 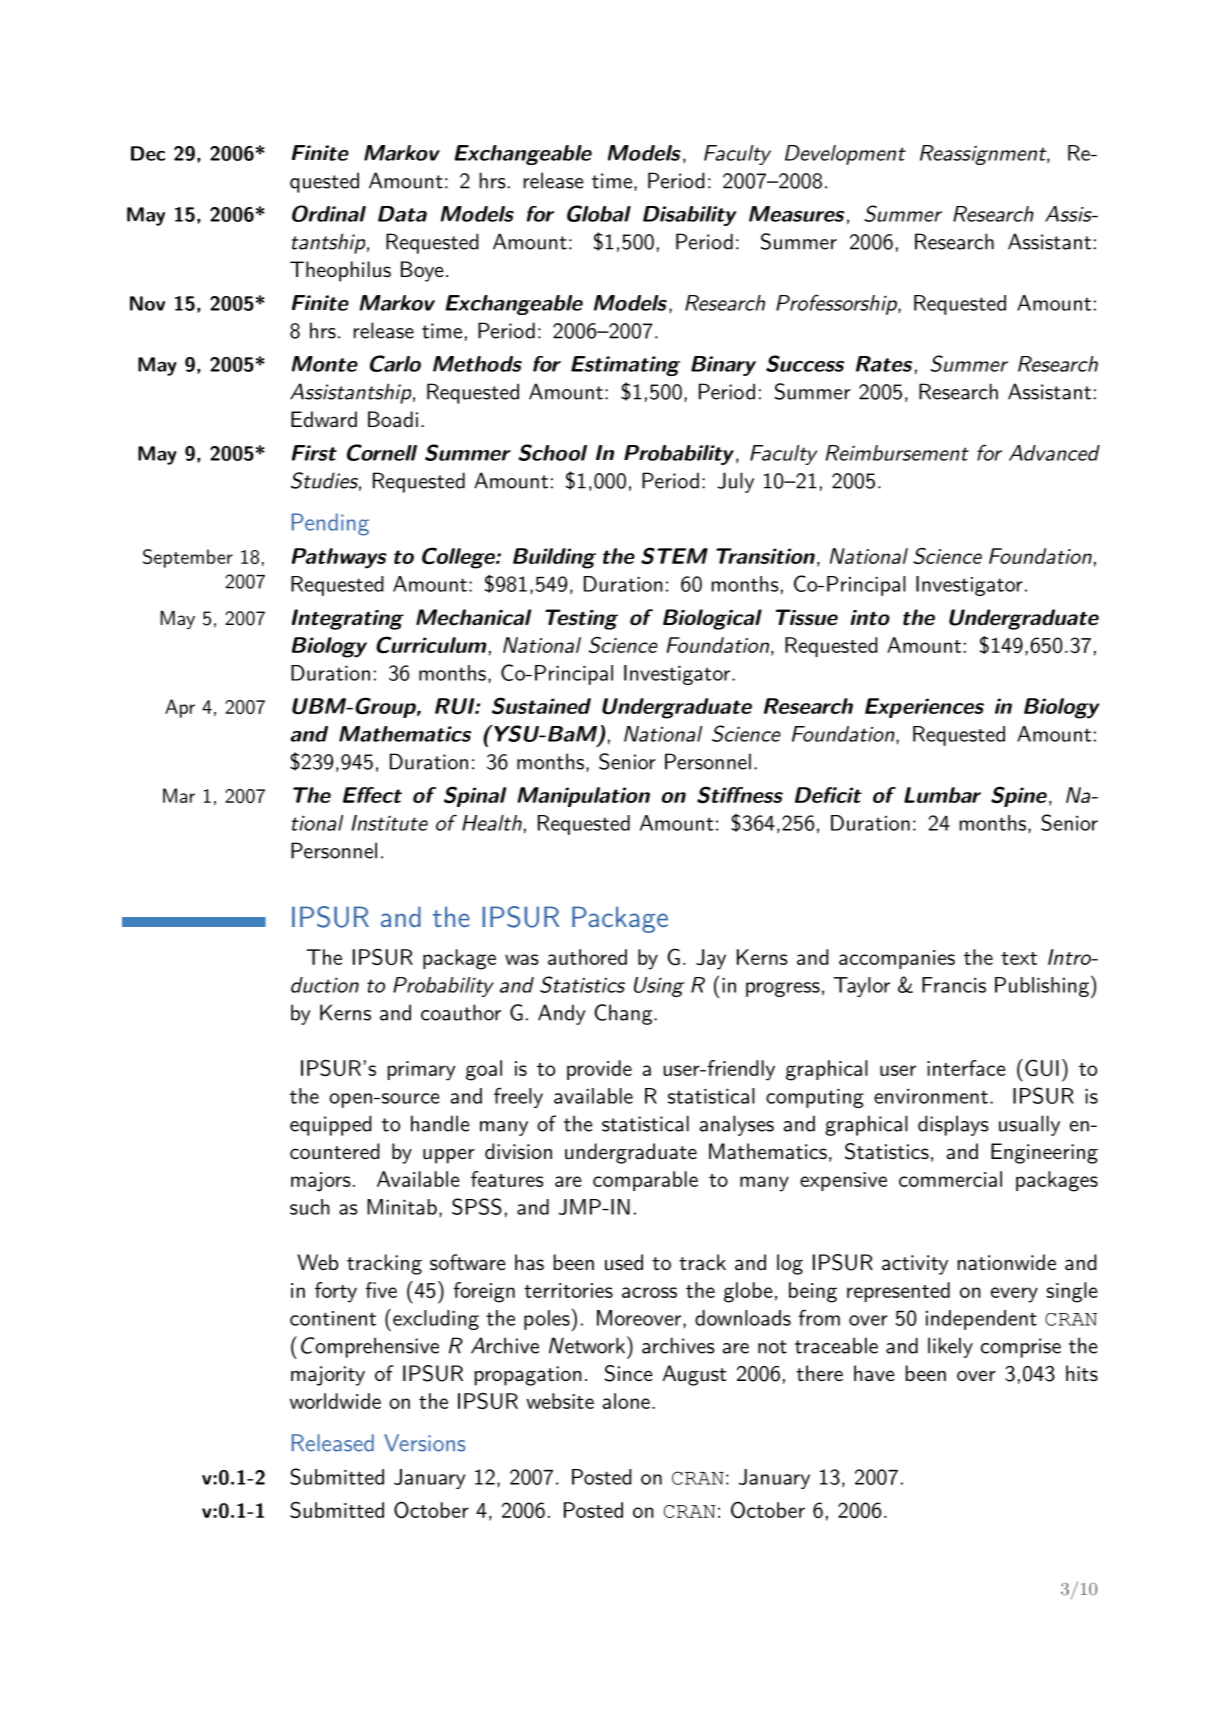 What do you see at coordinates (422, 1071) in the image?
I see `primary` at bounding box center [422, 1071].
